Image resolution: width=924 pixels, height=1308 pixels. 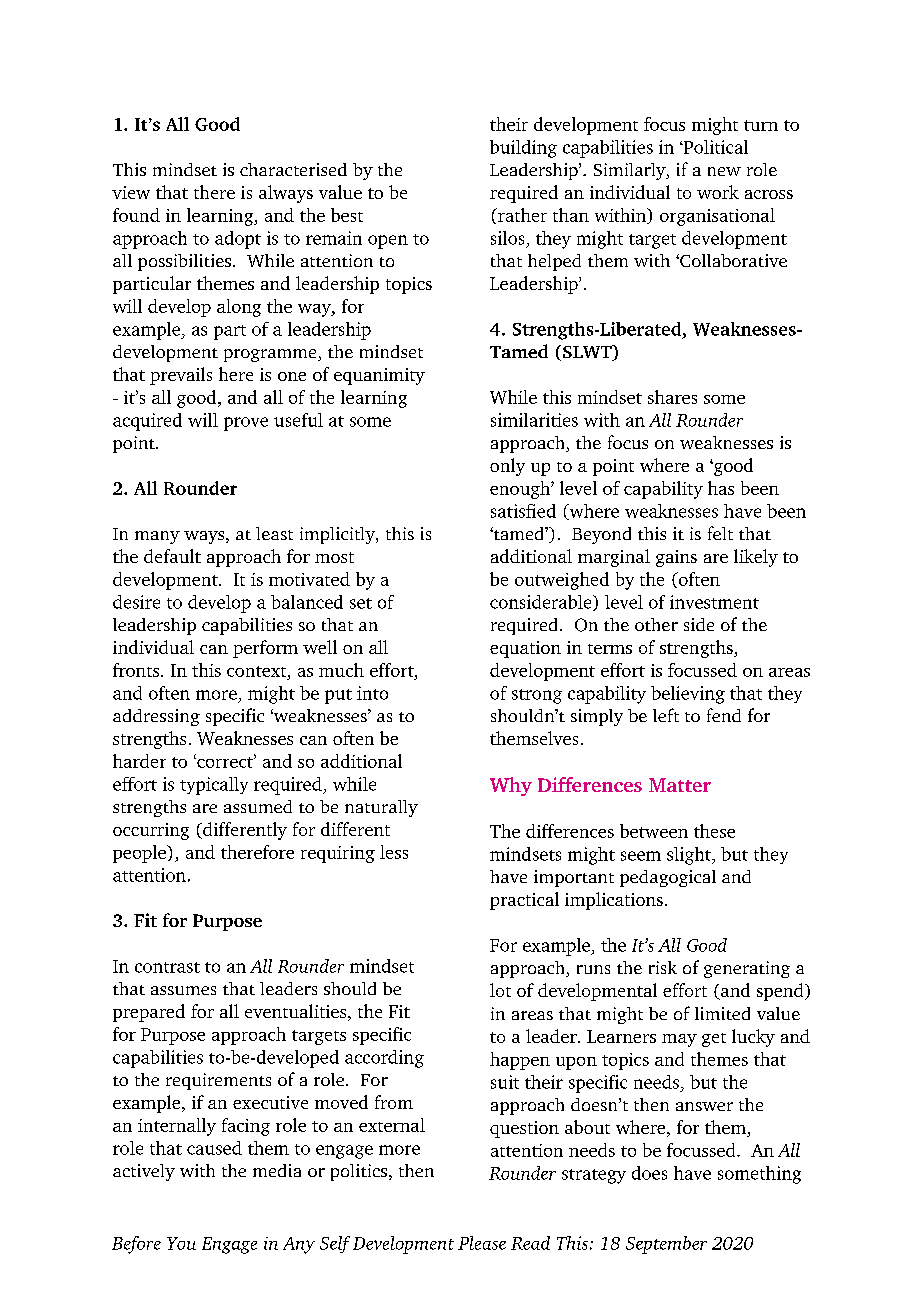 What do you see at coordinates (688, 695) in the screenshot?
I see `believing` at bounding box center [688, 695].
